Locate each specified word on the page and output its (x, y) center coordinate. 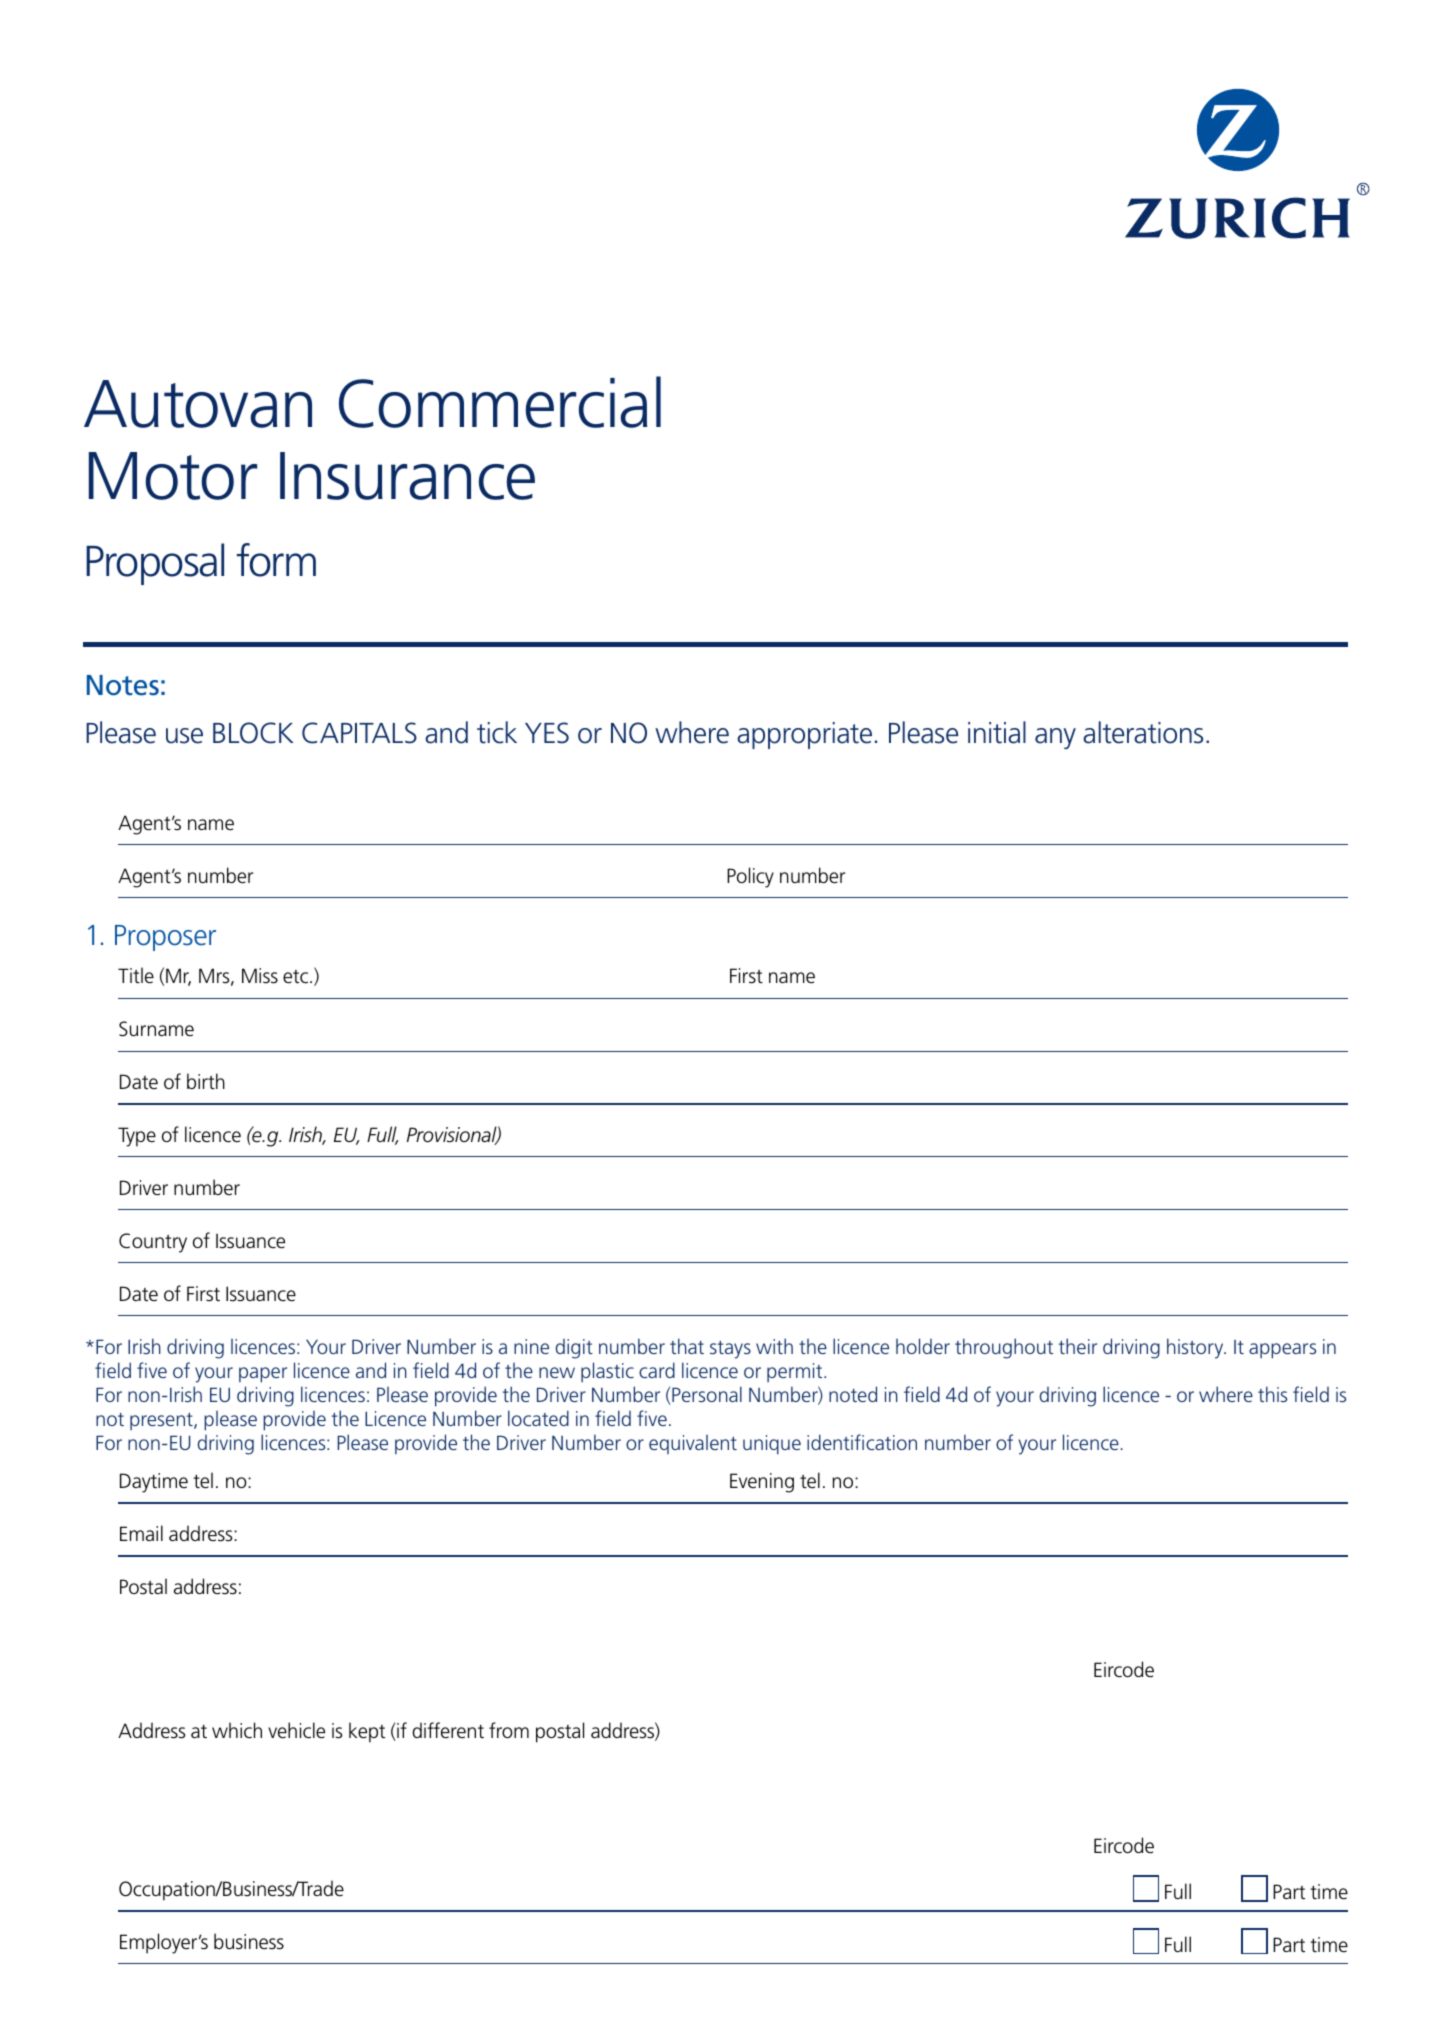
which (237, 1730)
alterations (1143, 732)
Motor (173, 476)
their (1078, 1346)
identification (862, 1442)
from (509, 1730)
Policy (750, 877)
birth (206, 1081)
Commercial (500, 402)
